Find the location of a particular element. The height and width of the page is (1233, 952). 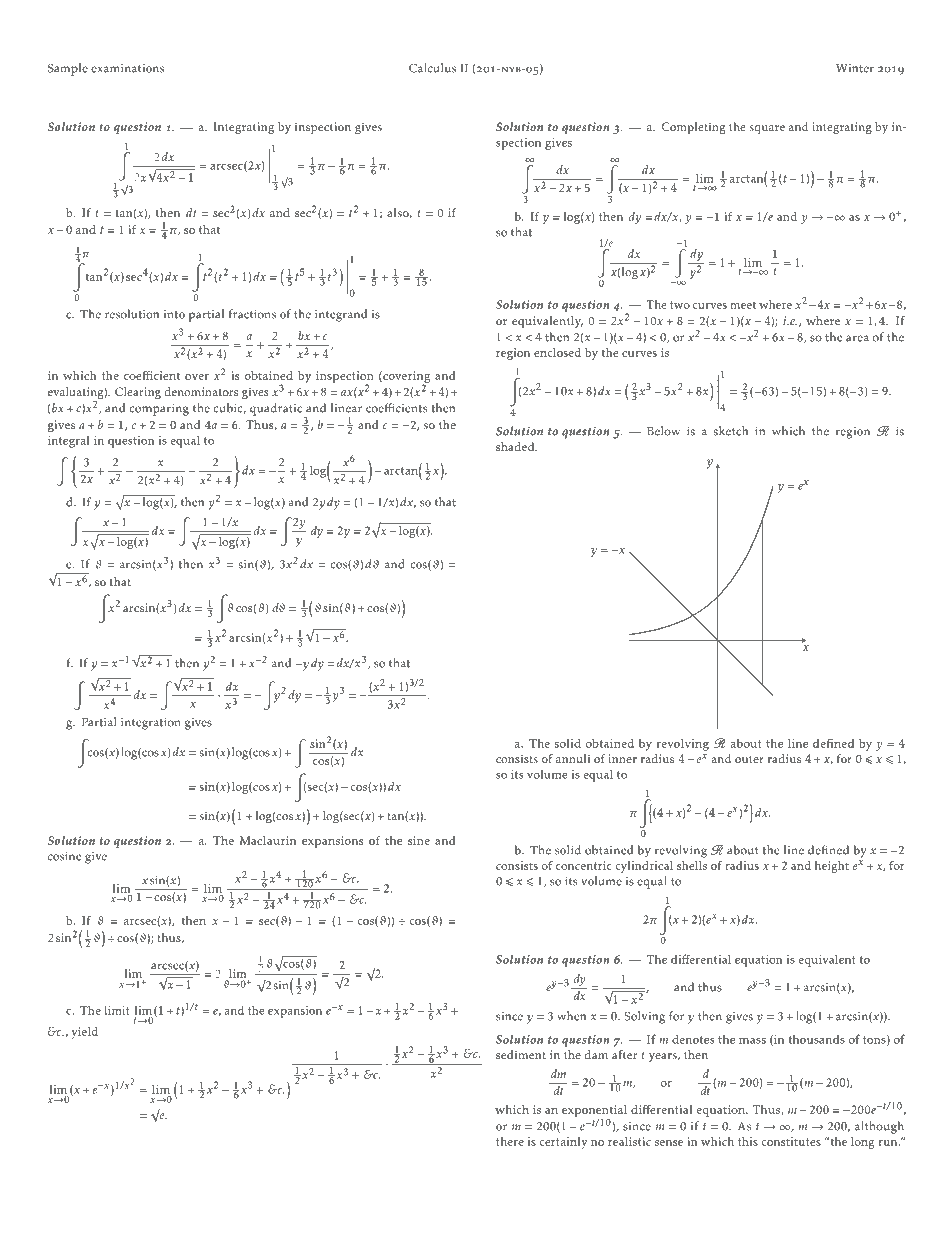

yield is located at coordinates (84, 1033).
